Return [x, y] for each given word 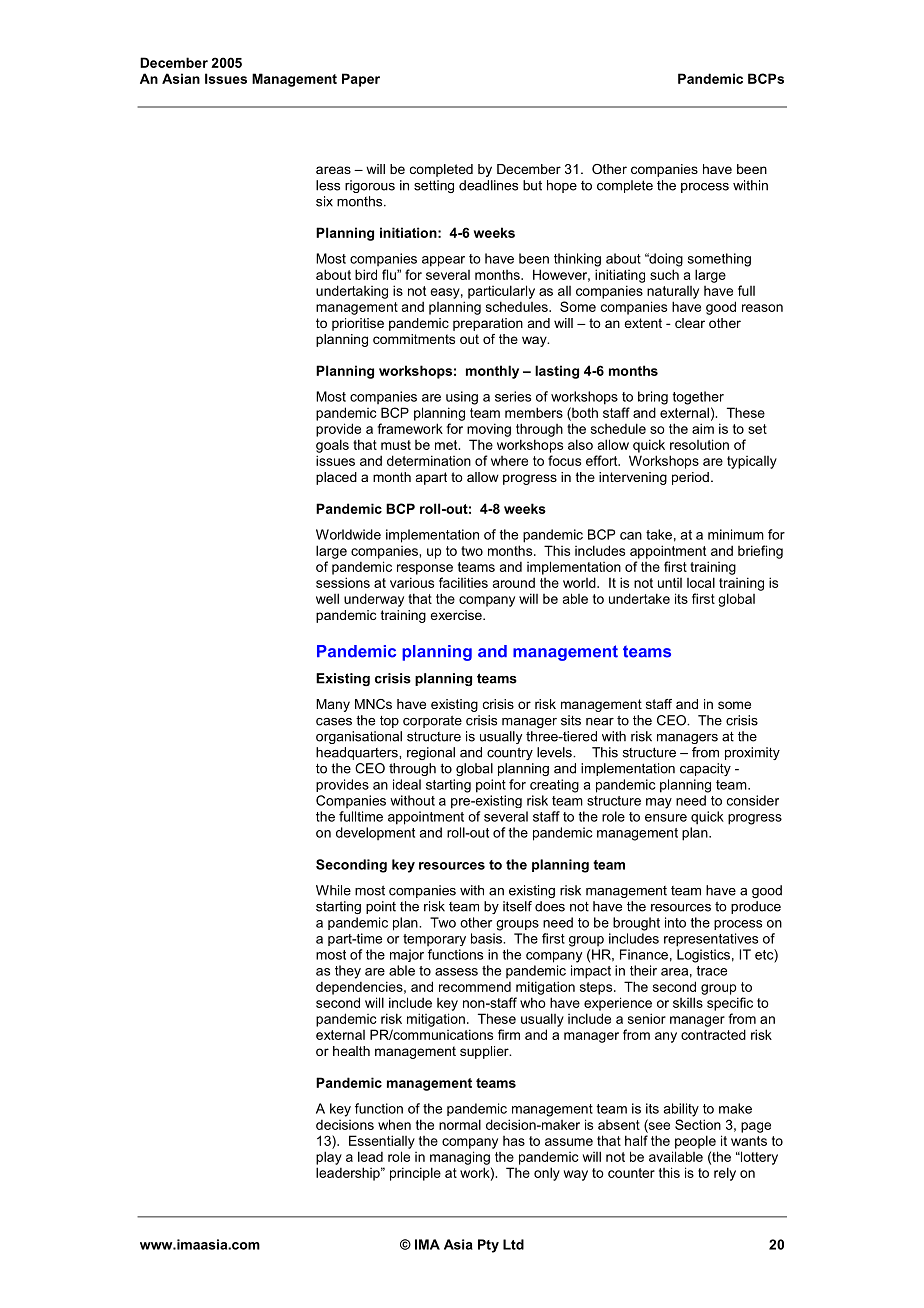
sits [571, 720]
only [547, 1174]
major [407, 955]
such [664, 274]
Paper [361, 80]
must [396, 445]
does [550, 906]
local [701, 582]
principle [415, 1174]
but [532, 185]
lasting [557, 372]
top [389, 722]
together [698, 398]
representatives [711, 940]
